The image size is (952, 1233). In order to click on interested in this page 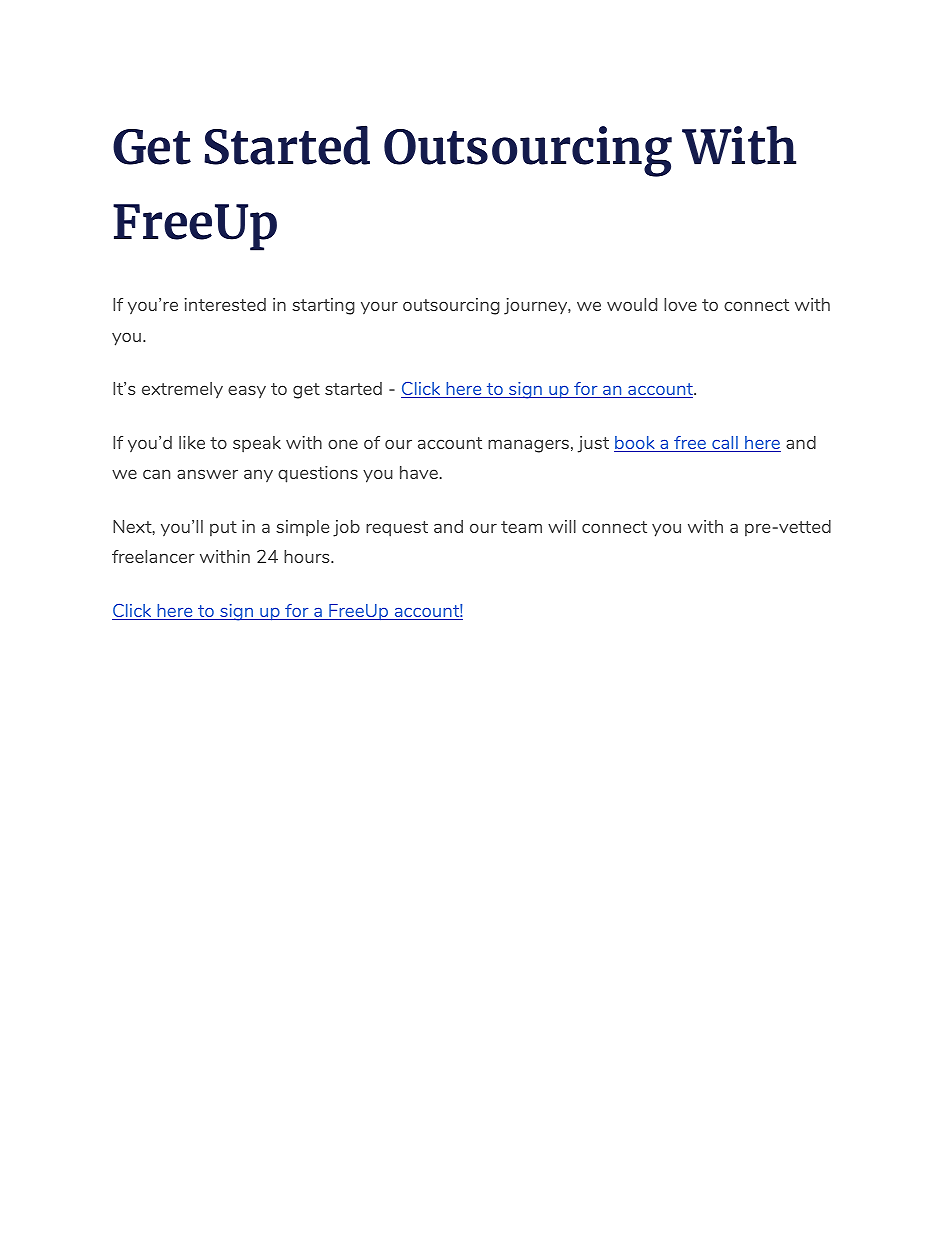, I will do `click(225, 304)`.
